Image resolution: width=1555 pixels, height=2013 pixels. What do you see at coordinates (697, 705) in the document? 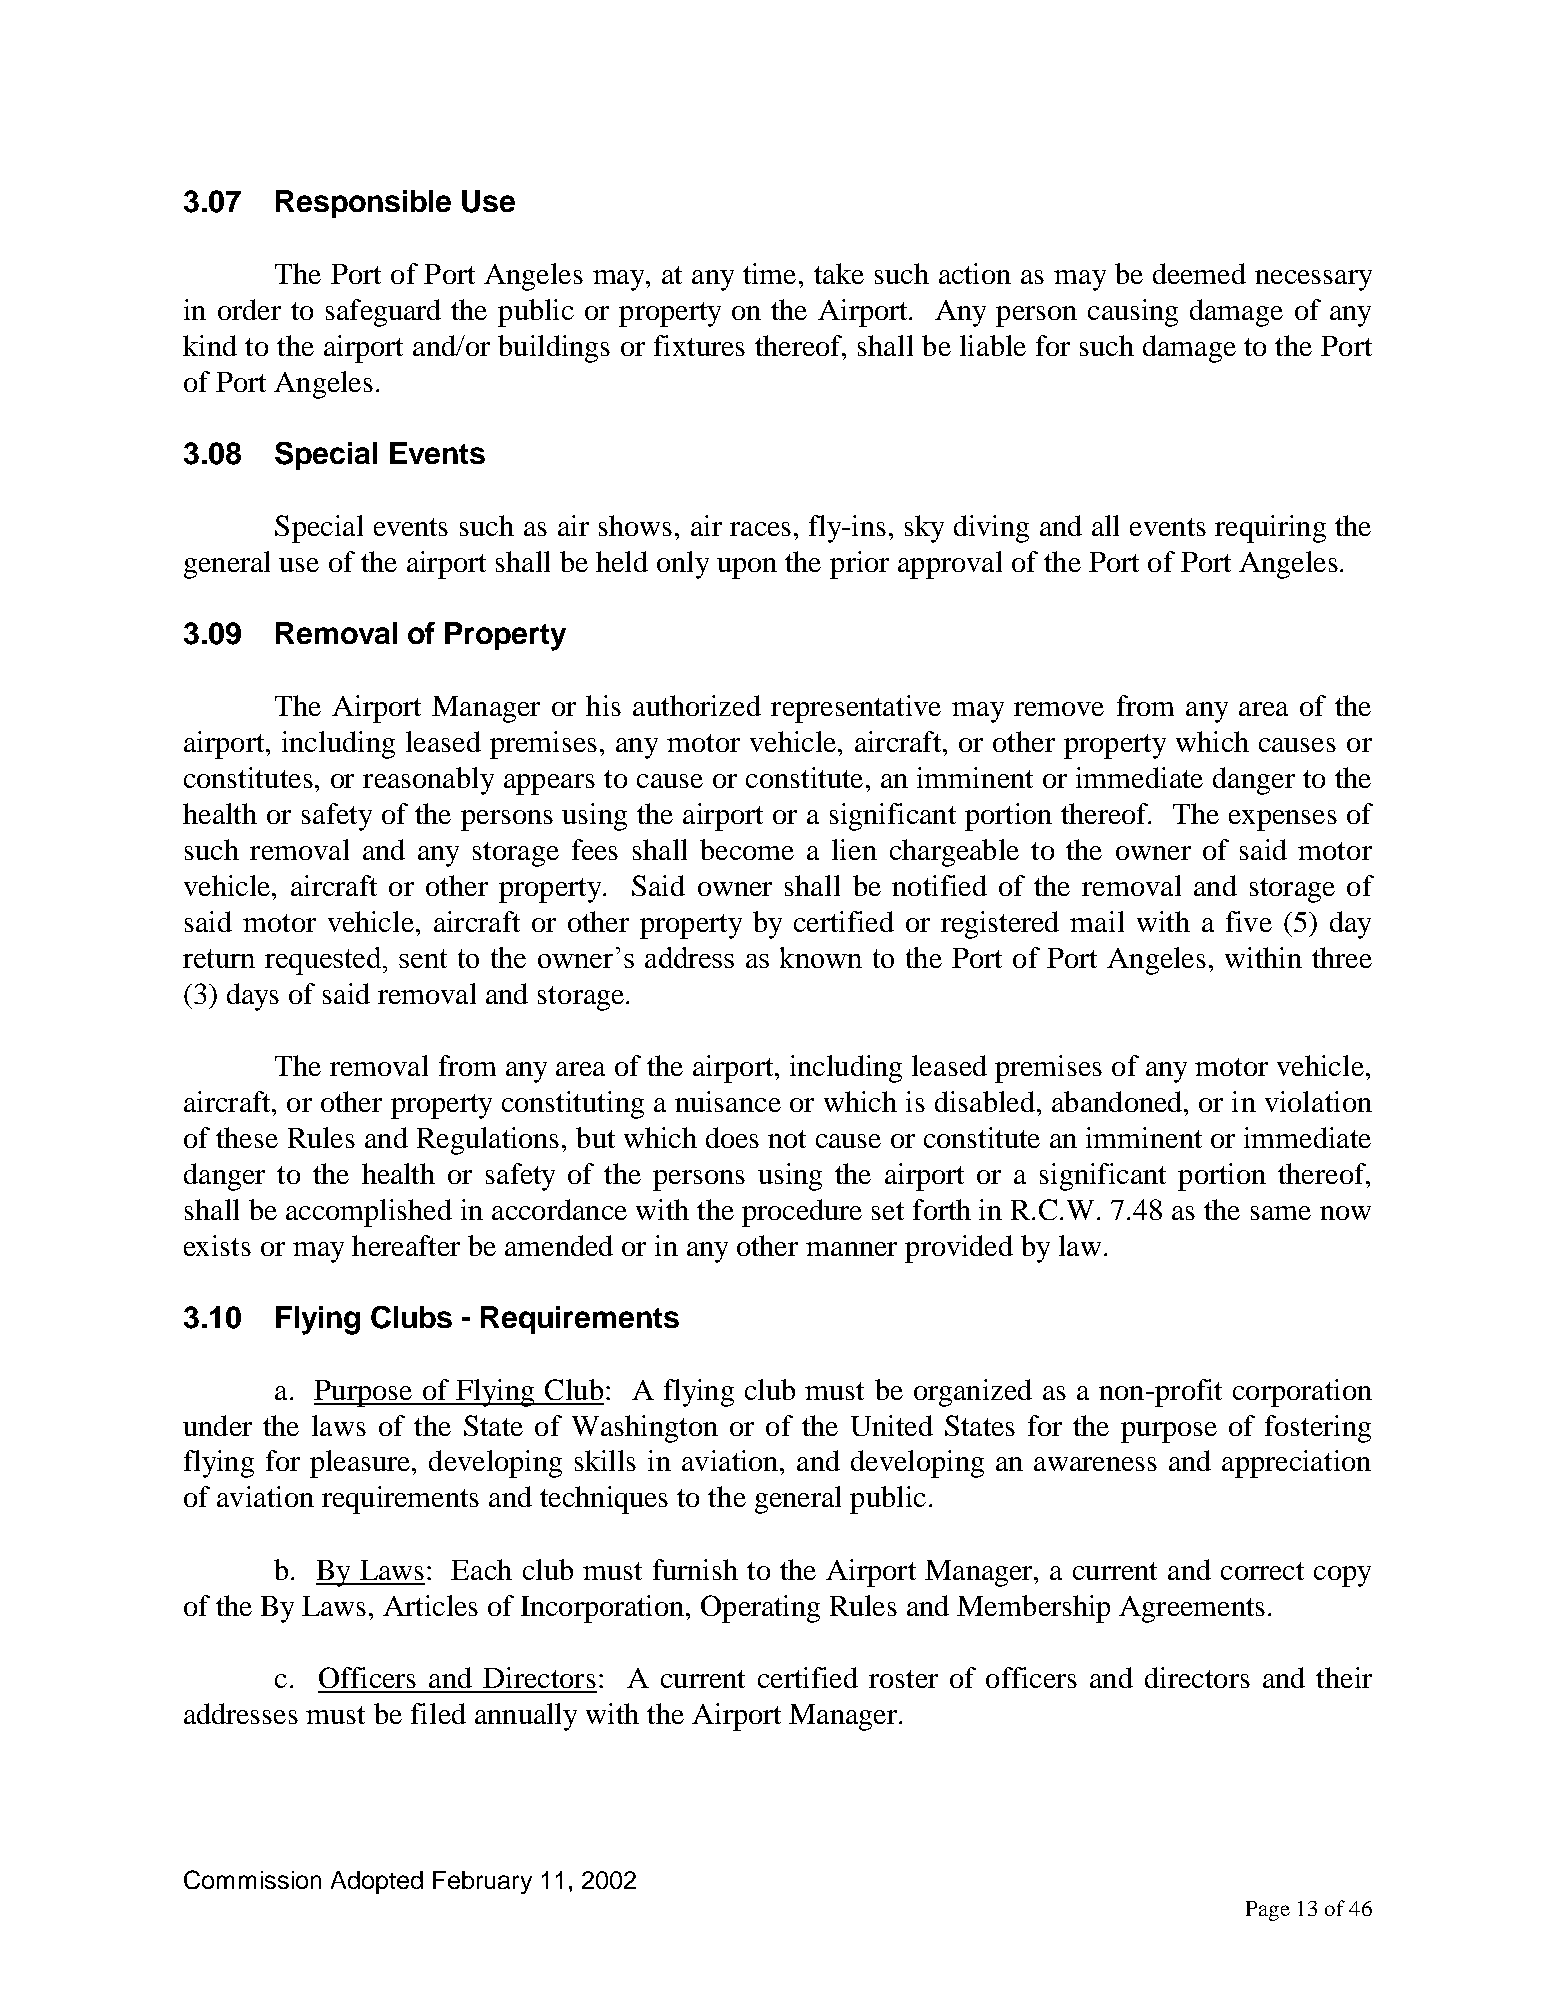
I see `authorized` at bounding box center [697, 705].
